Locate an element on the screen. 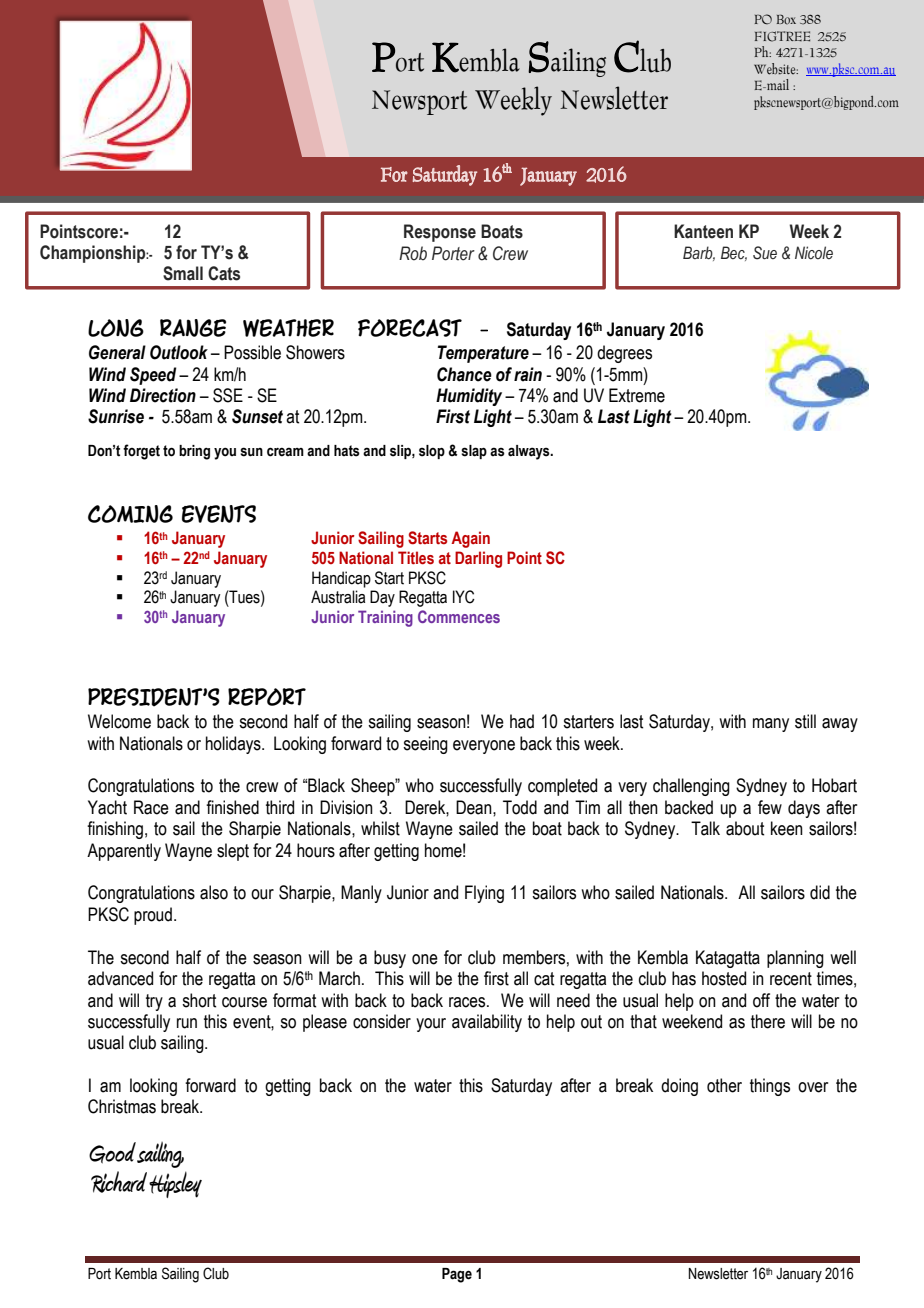 This screenshot has height=1308, width=924. Box is located at coordinates (786, 19).
